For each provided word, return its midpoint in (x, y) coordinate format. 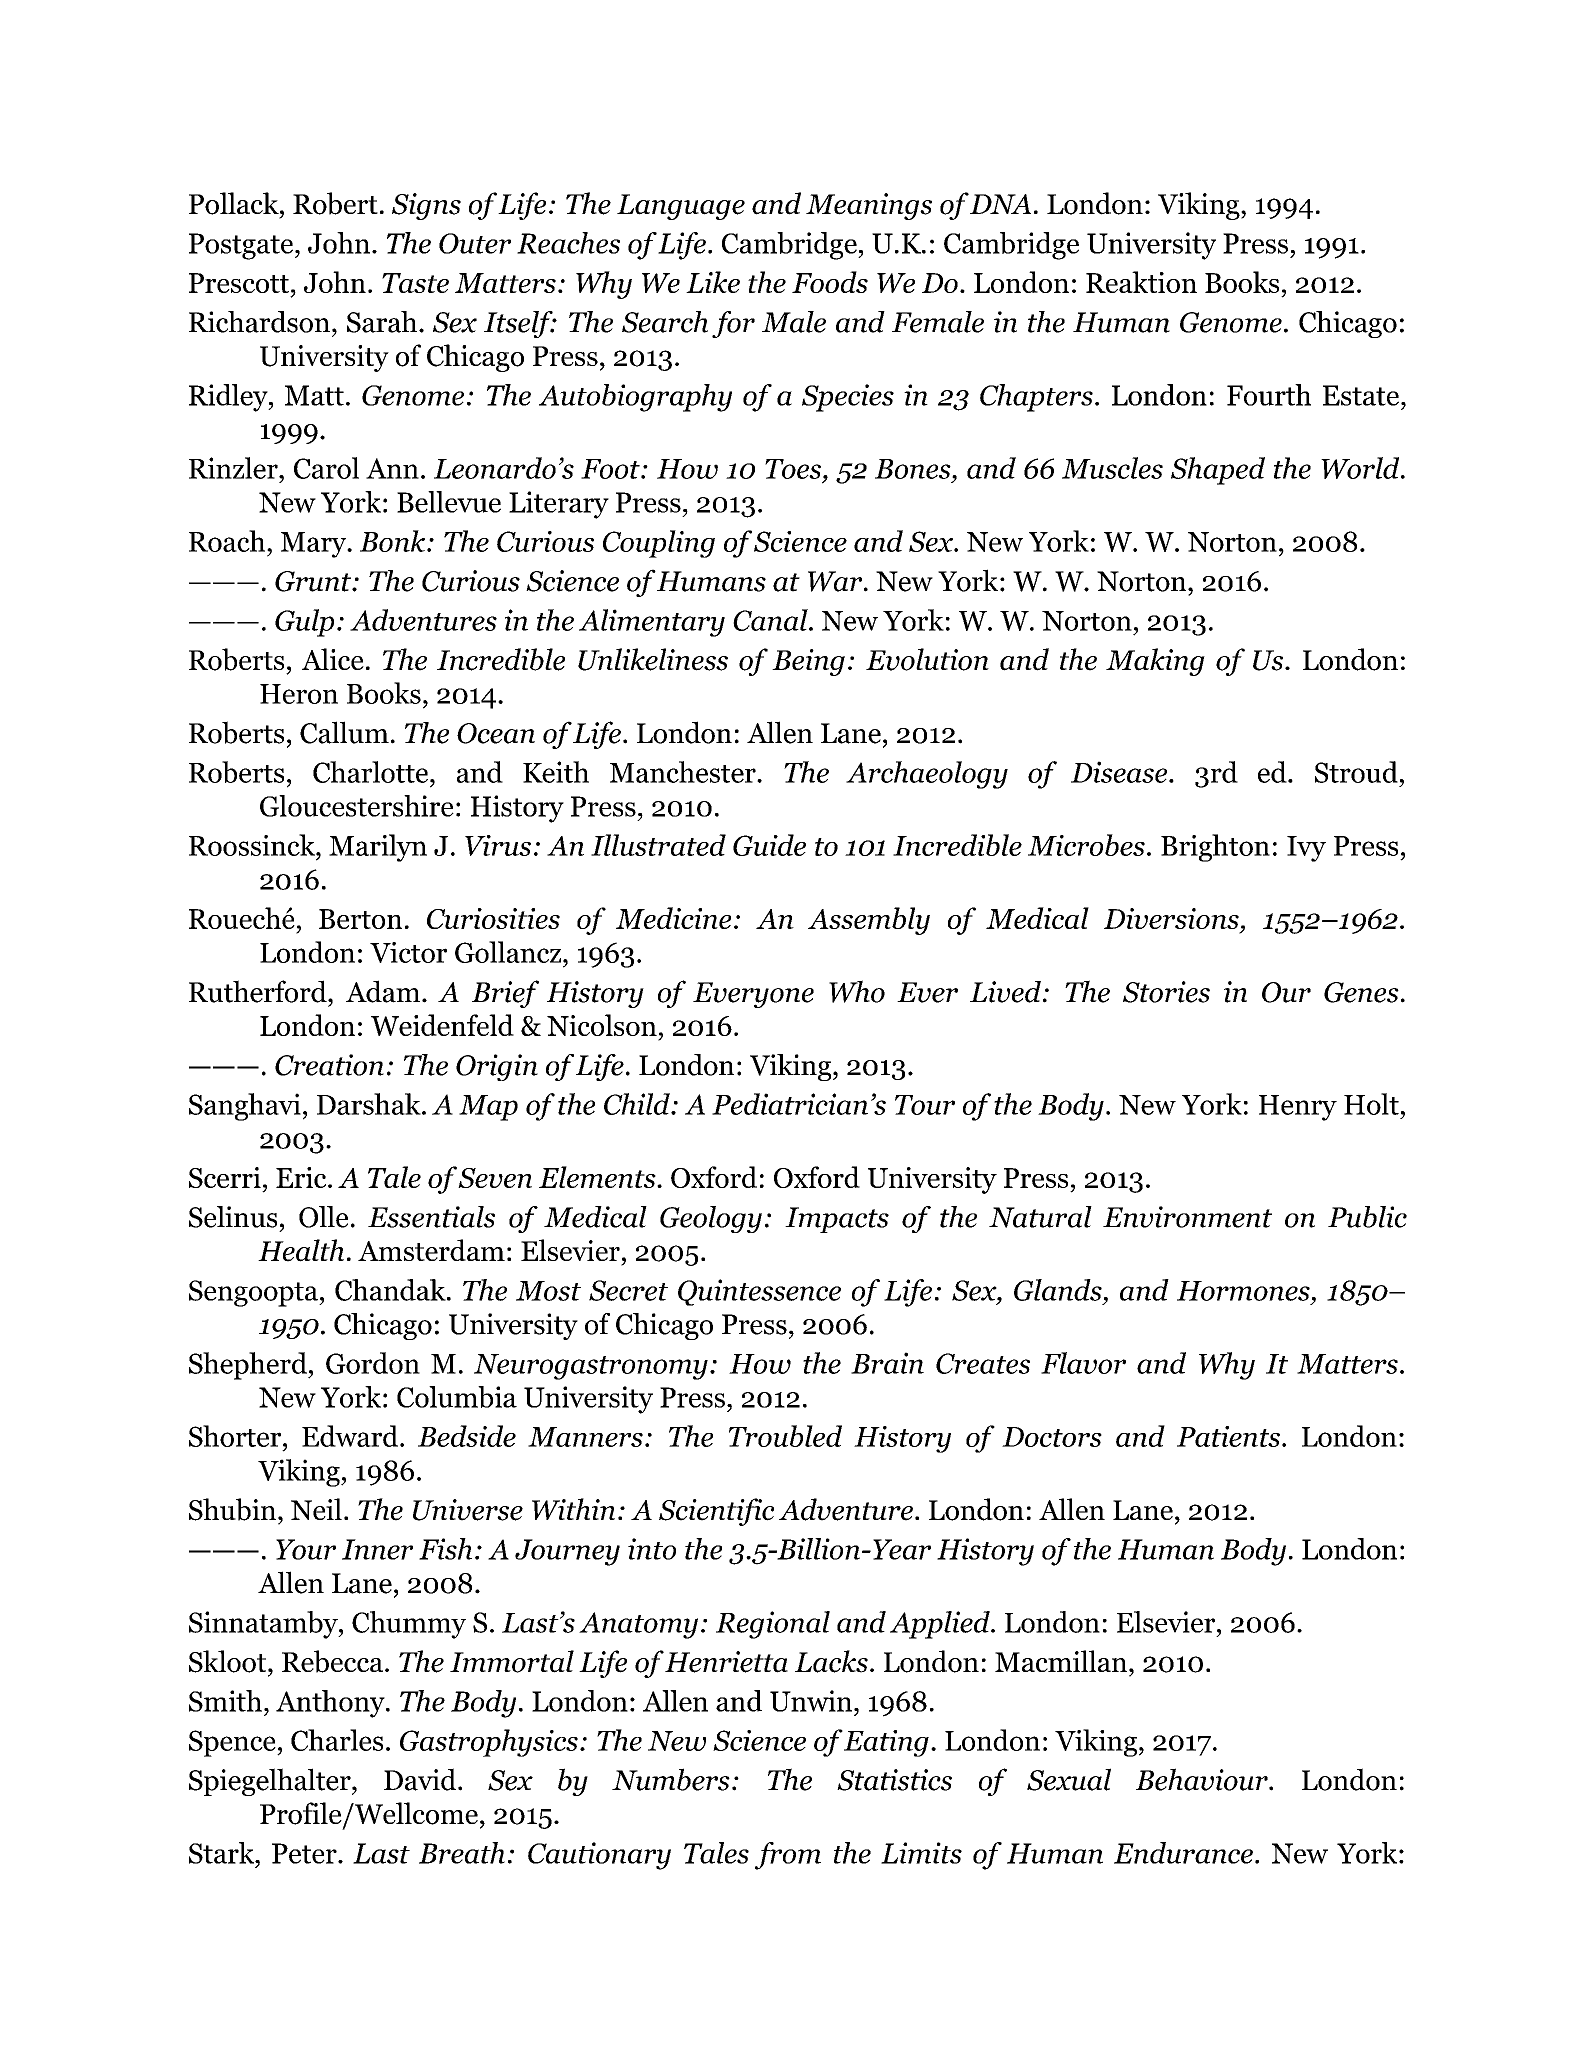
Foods (830, 282)
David (421, 1779)
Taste (415, 283)
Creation (329, 1065)
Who (857, 991)
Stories (1166, 992)
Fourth (1269, 395)
